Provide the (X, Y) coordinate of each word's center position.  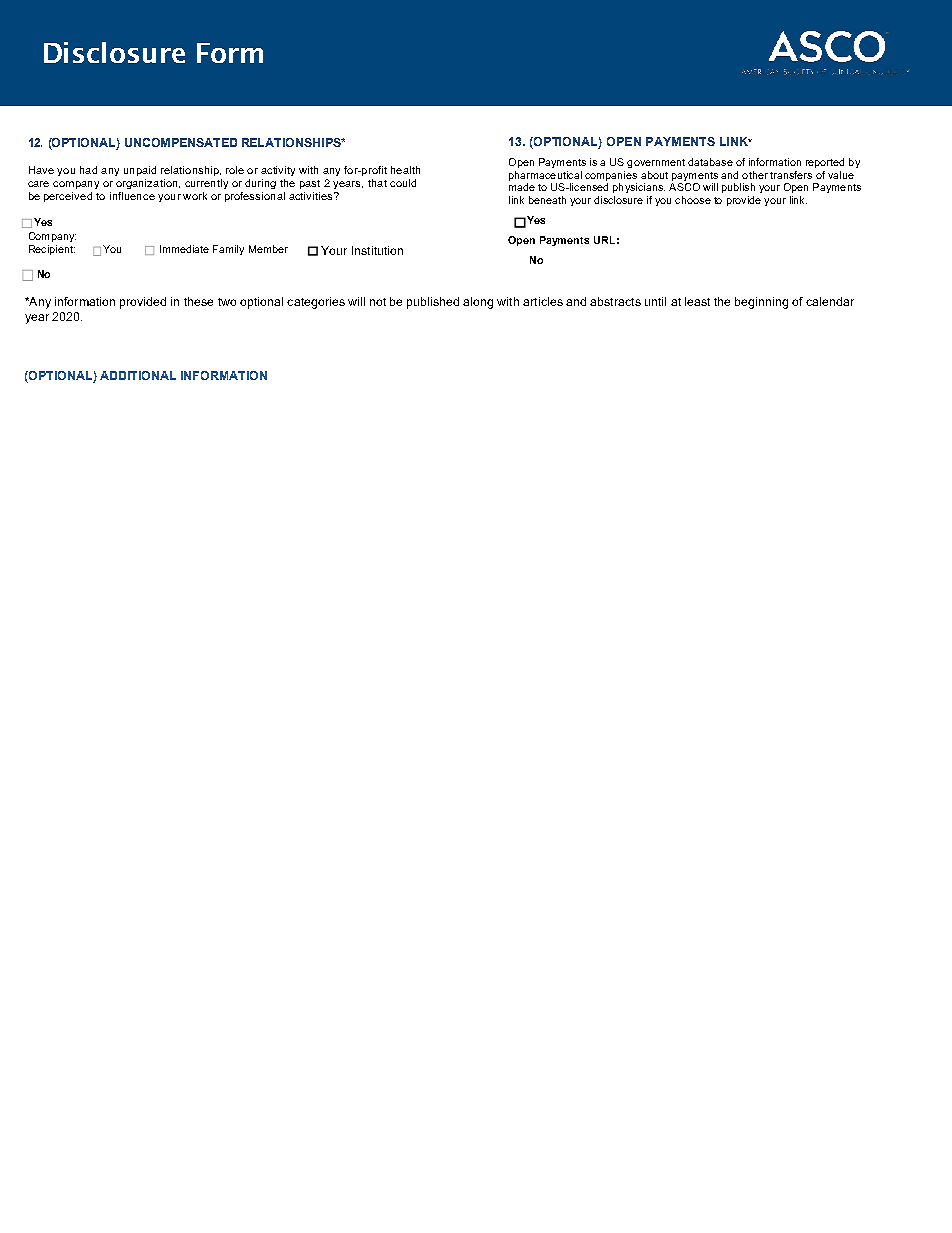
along (478, 303)
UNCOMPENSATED (181, 142)
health (405, 170)
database (710, 162)
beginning (761, 303)
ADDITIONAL (138, 375)
